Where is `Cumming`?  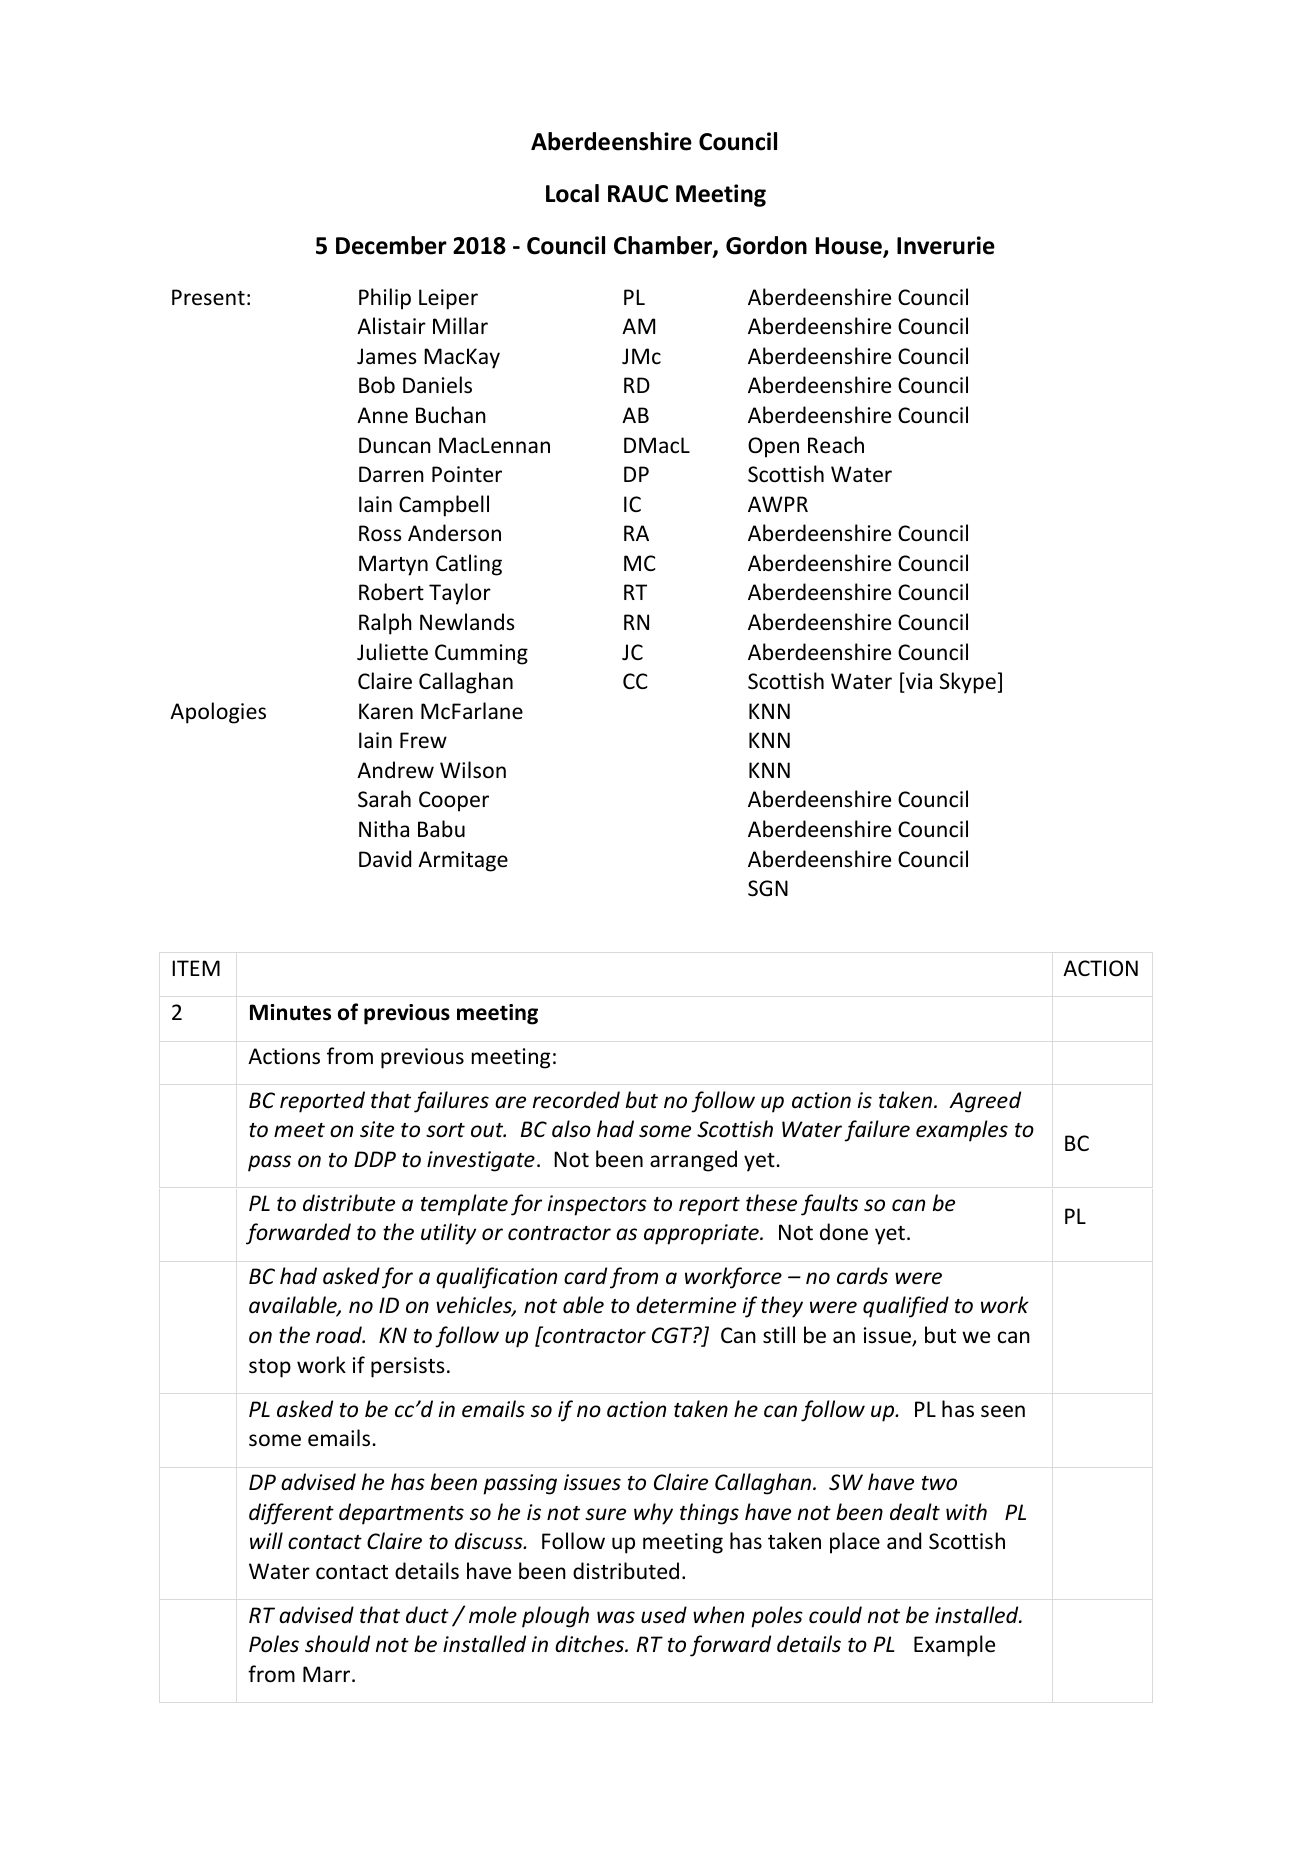
Cumming is located at coordinates (481, 654).
